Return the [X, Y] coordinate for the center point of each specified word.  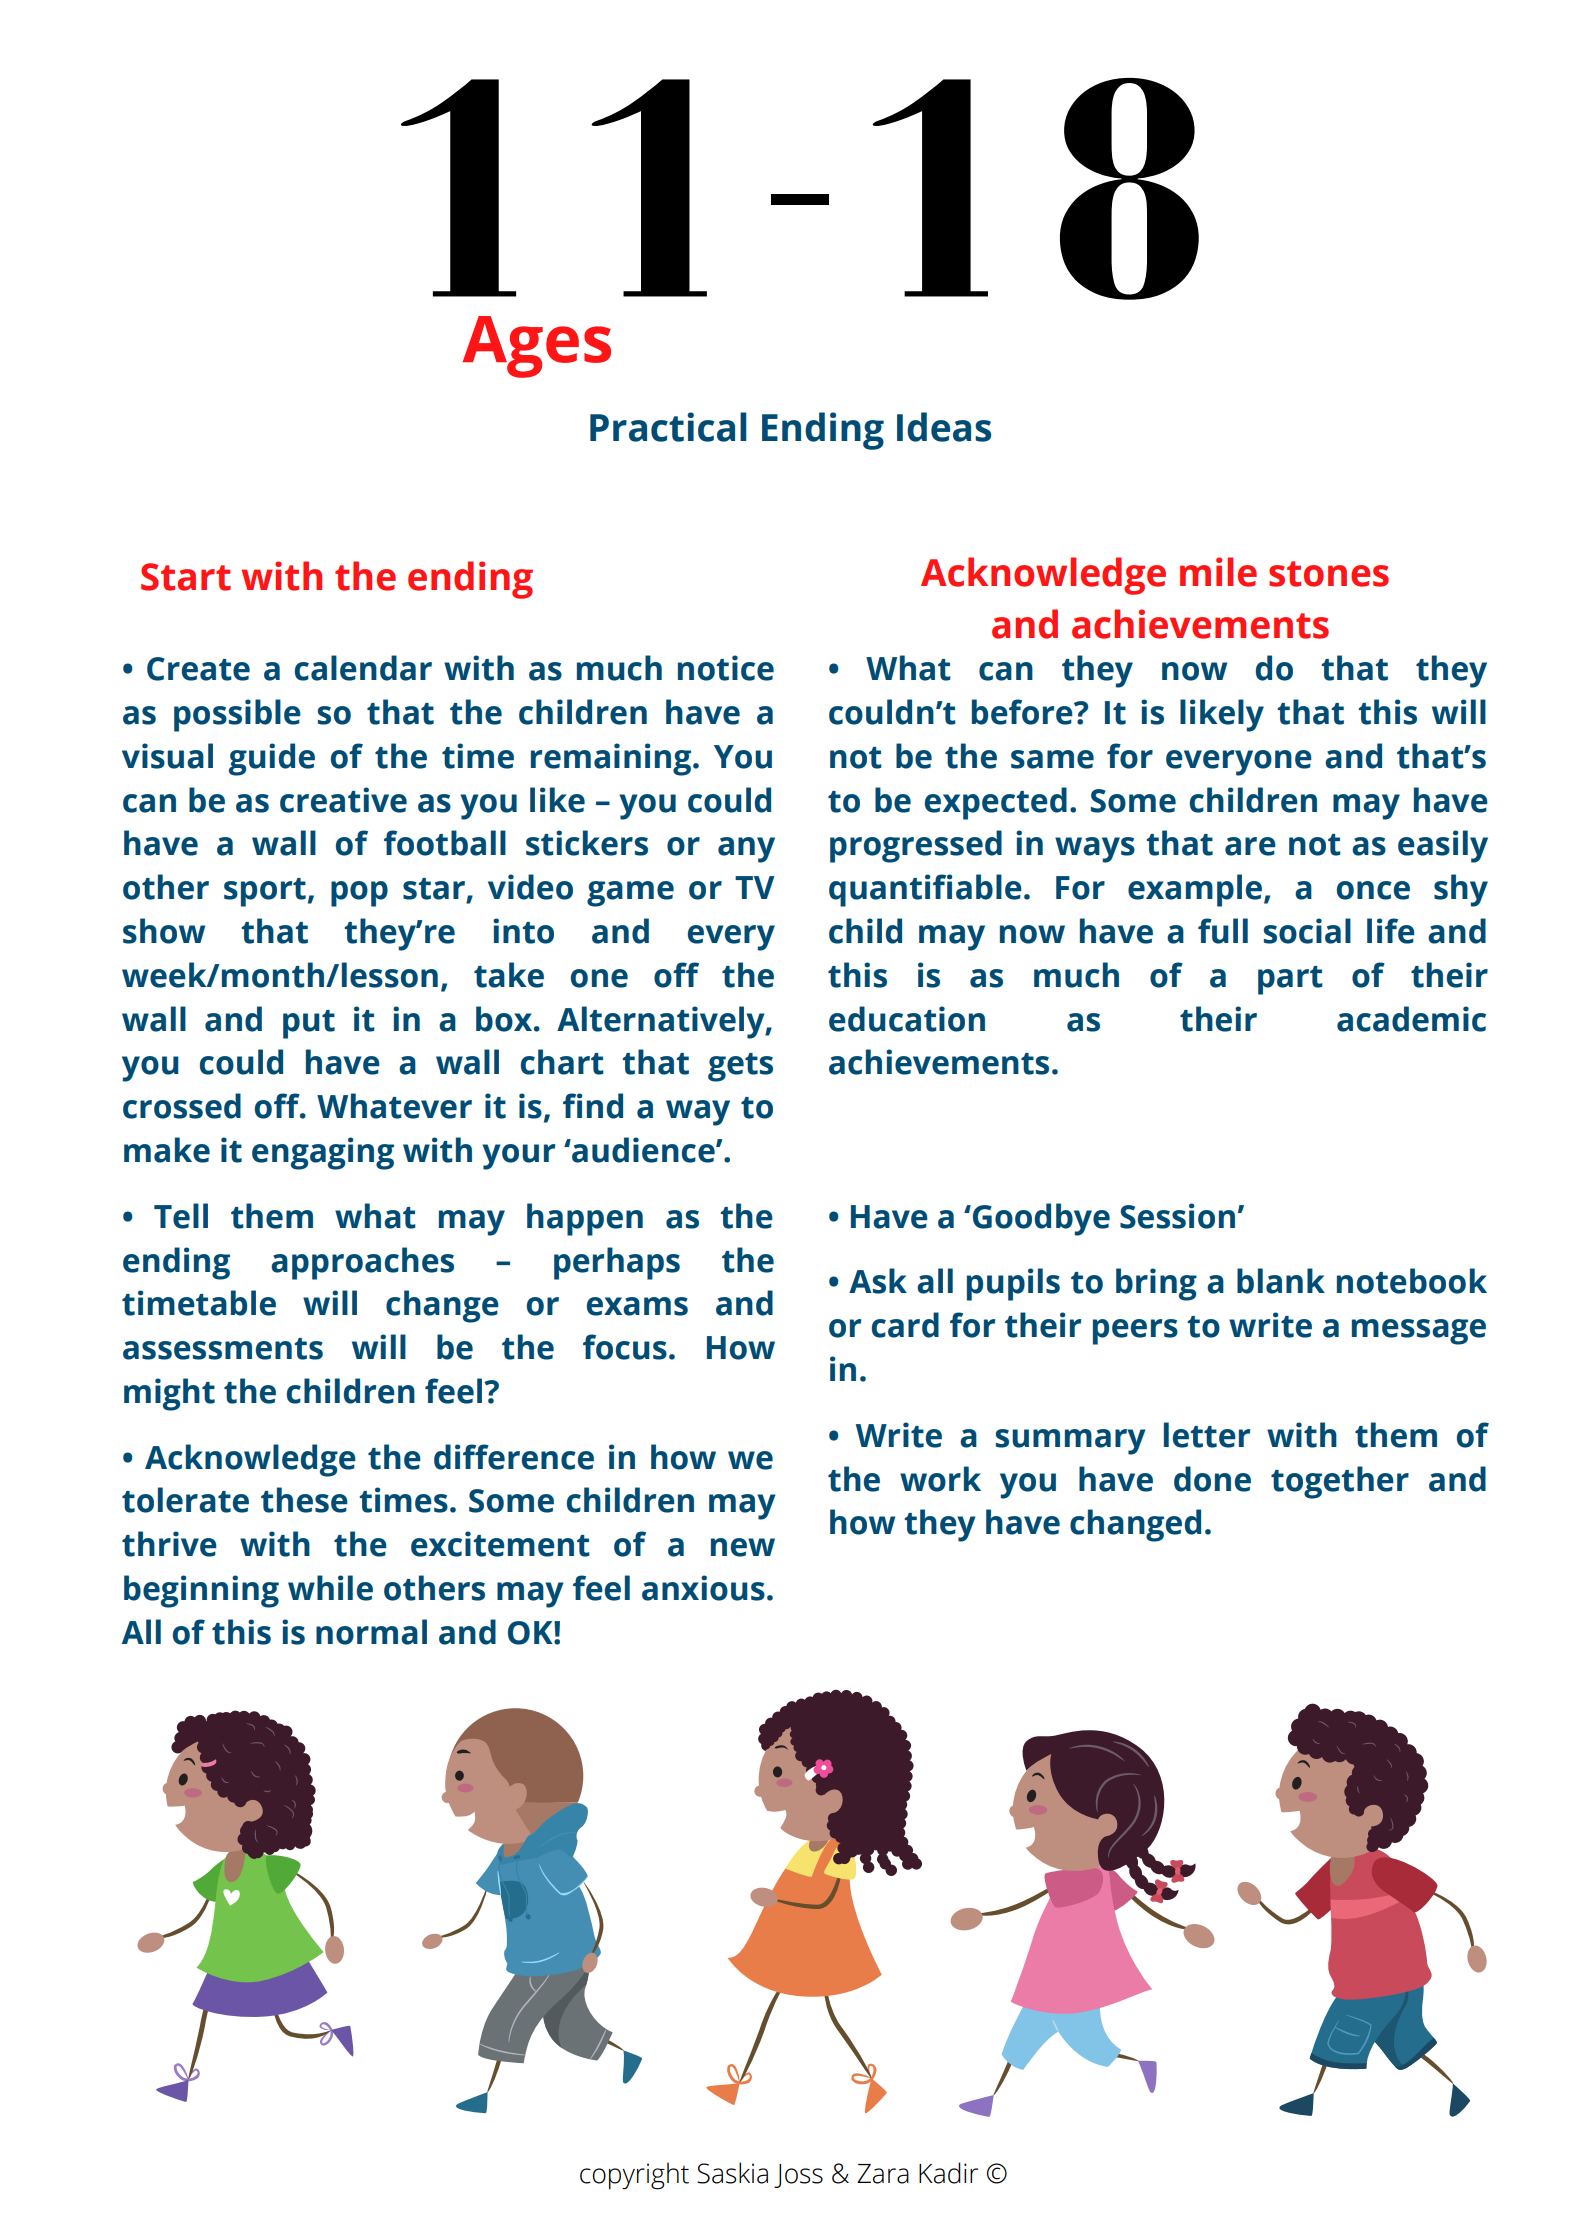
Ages [537, 347]
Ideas [944, 427]
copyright [634, 2176]
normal [371, 1632]
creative [343, 800]
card [905, 1325]
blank [1281, 1281]
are [1250, 846]
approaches [362, 1263]
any [746, 850]
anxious [703, 1588]
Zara [883, 2174]
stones [1329, 574]
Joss [798, 2176]
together [1340, 1482]
